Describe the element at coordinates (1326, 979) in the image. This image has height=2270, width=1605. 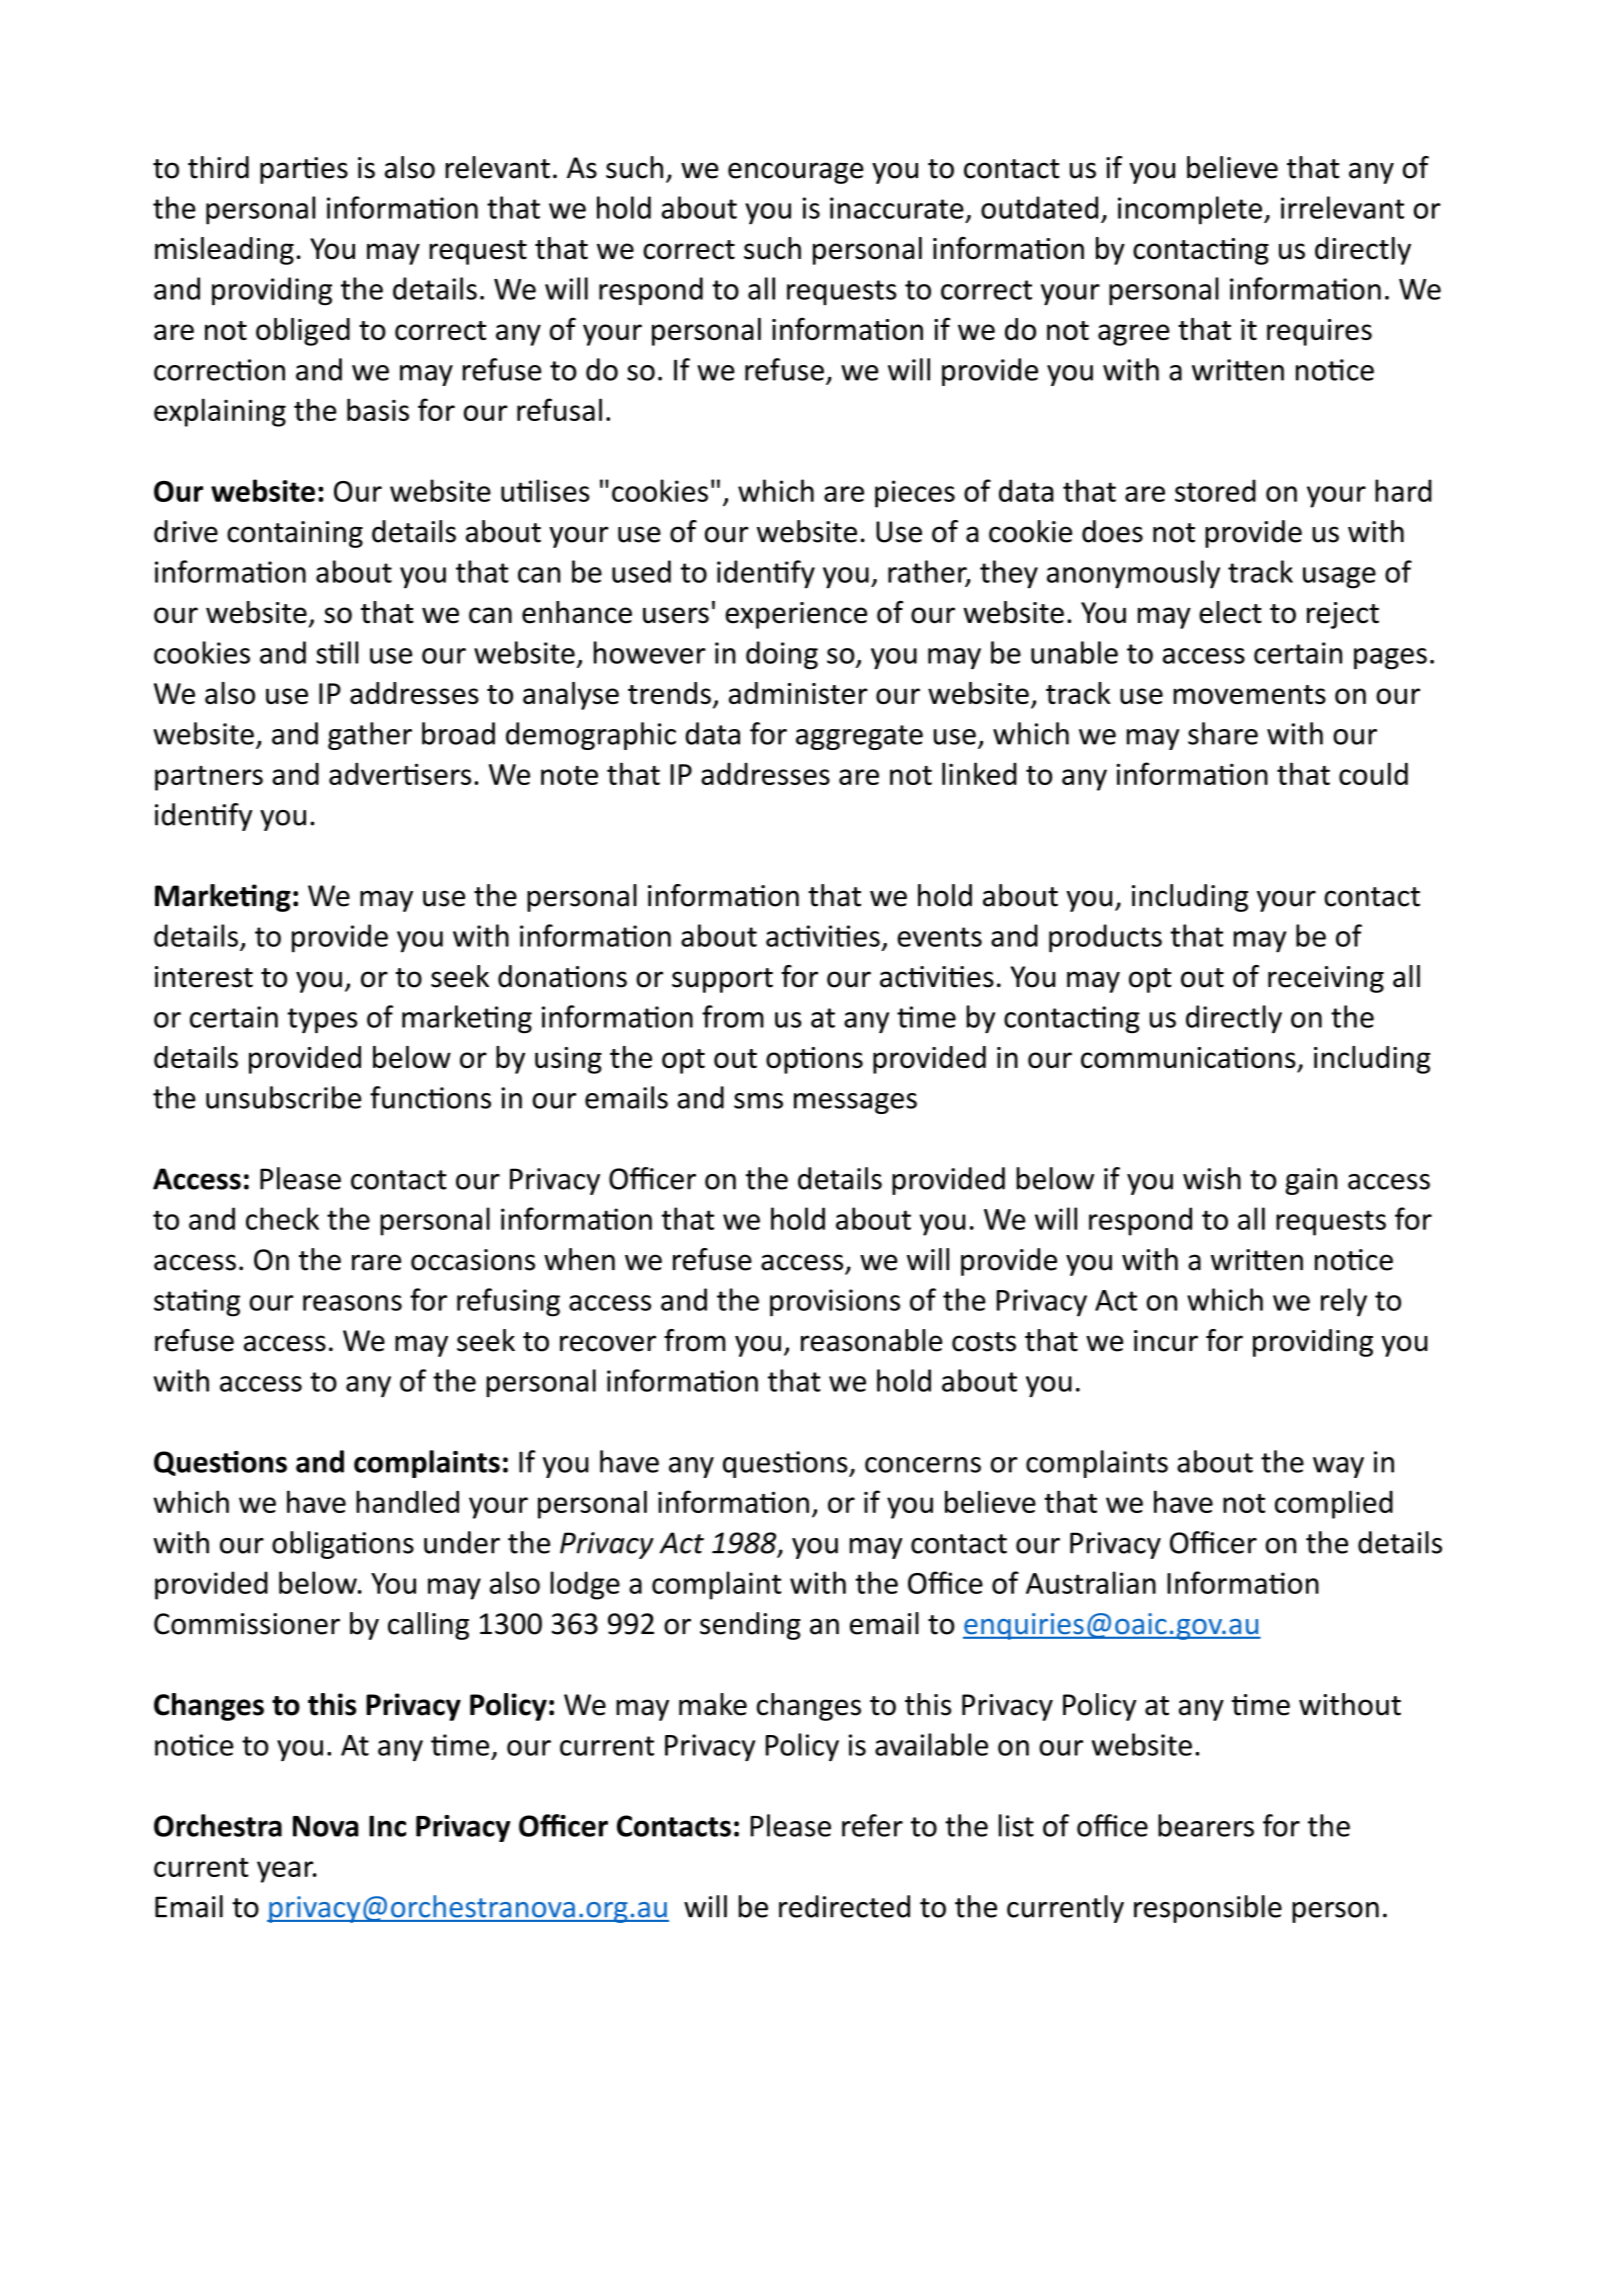
I see `receiving` at that location.
